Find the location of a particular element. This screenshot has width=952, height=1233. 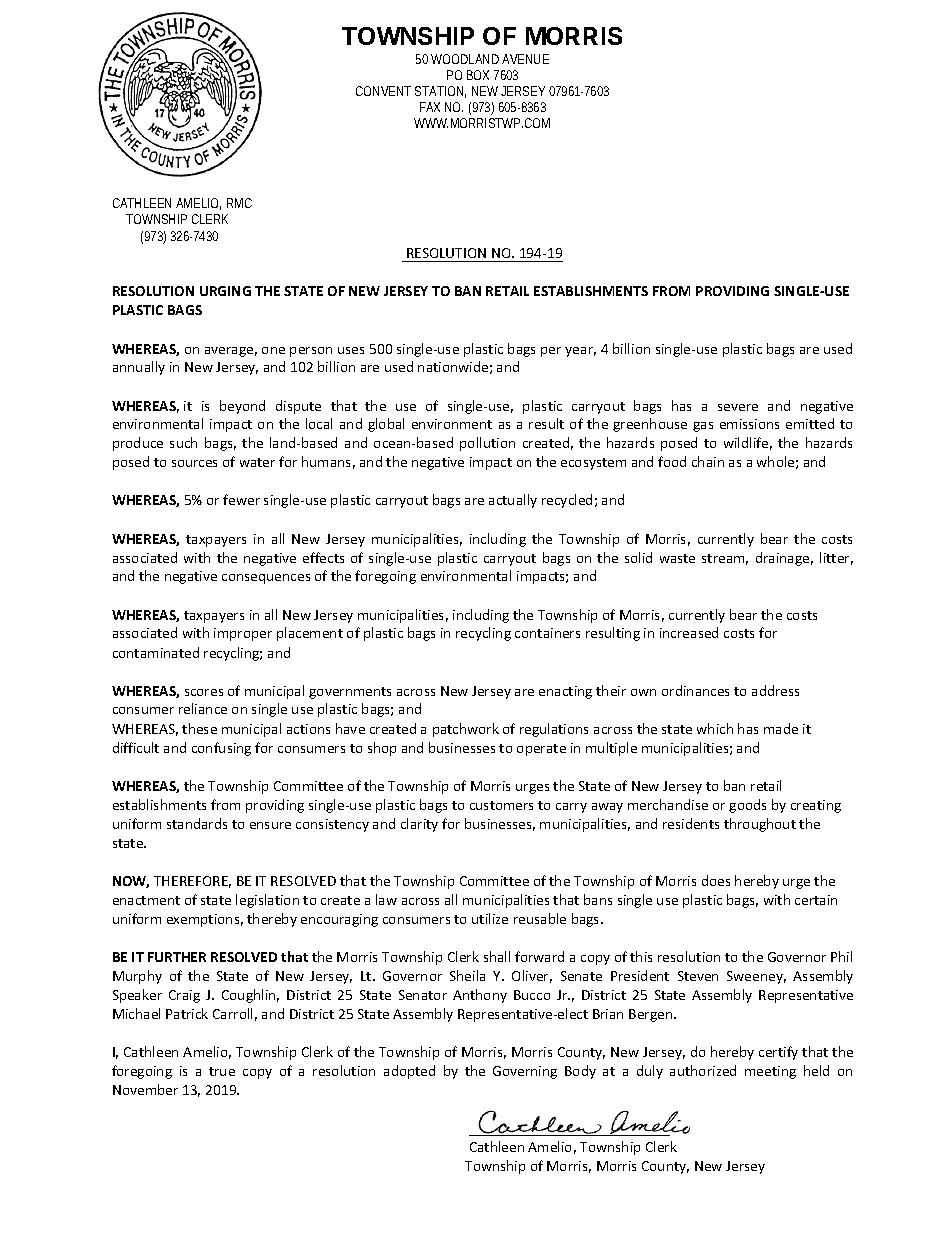

severe is located at coordinates (738, 407).
